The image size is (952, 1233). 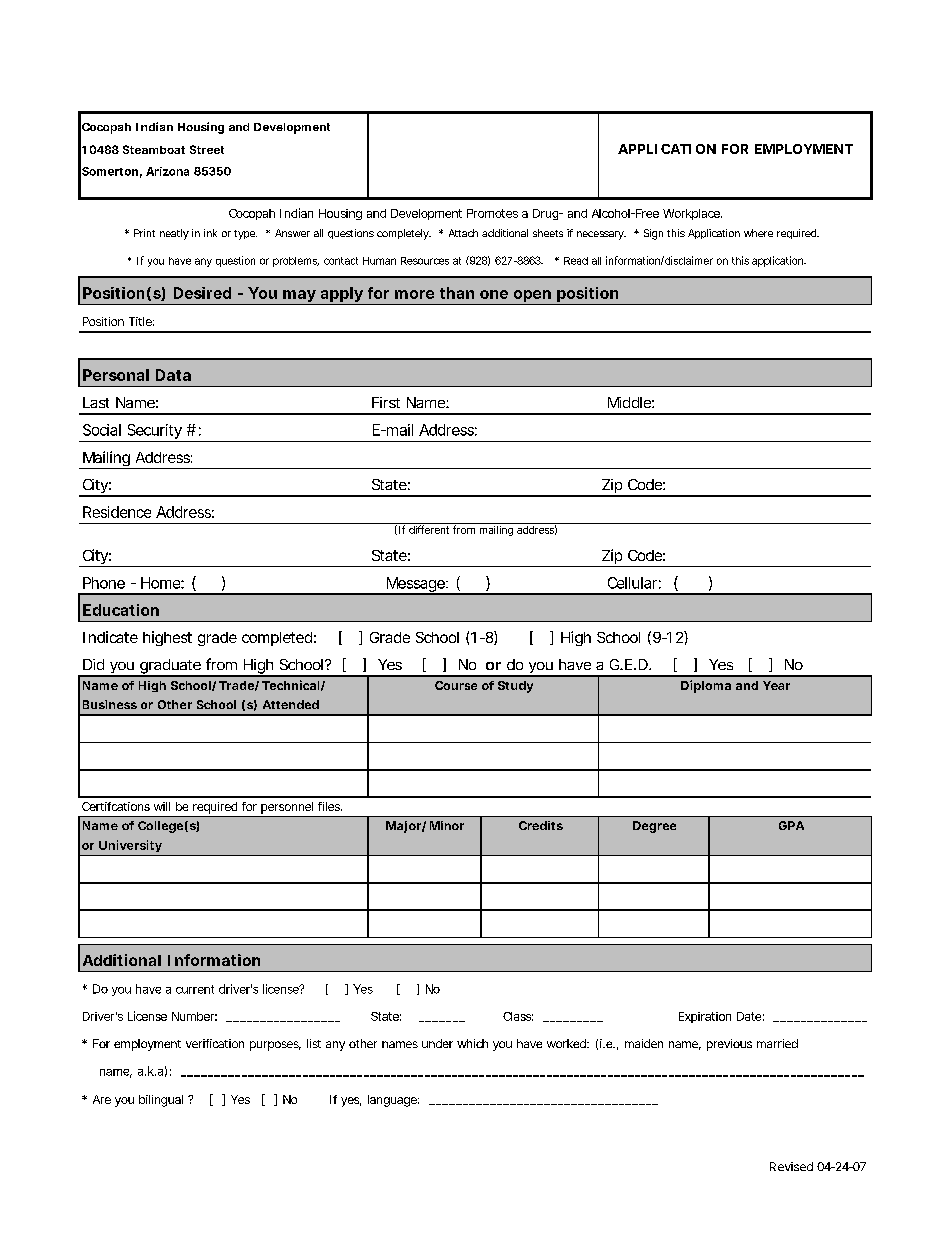 I want to click on Residence, so click(x=117, y=512).
